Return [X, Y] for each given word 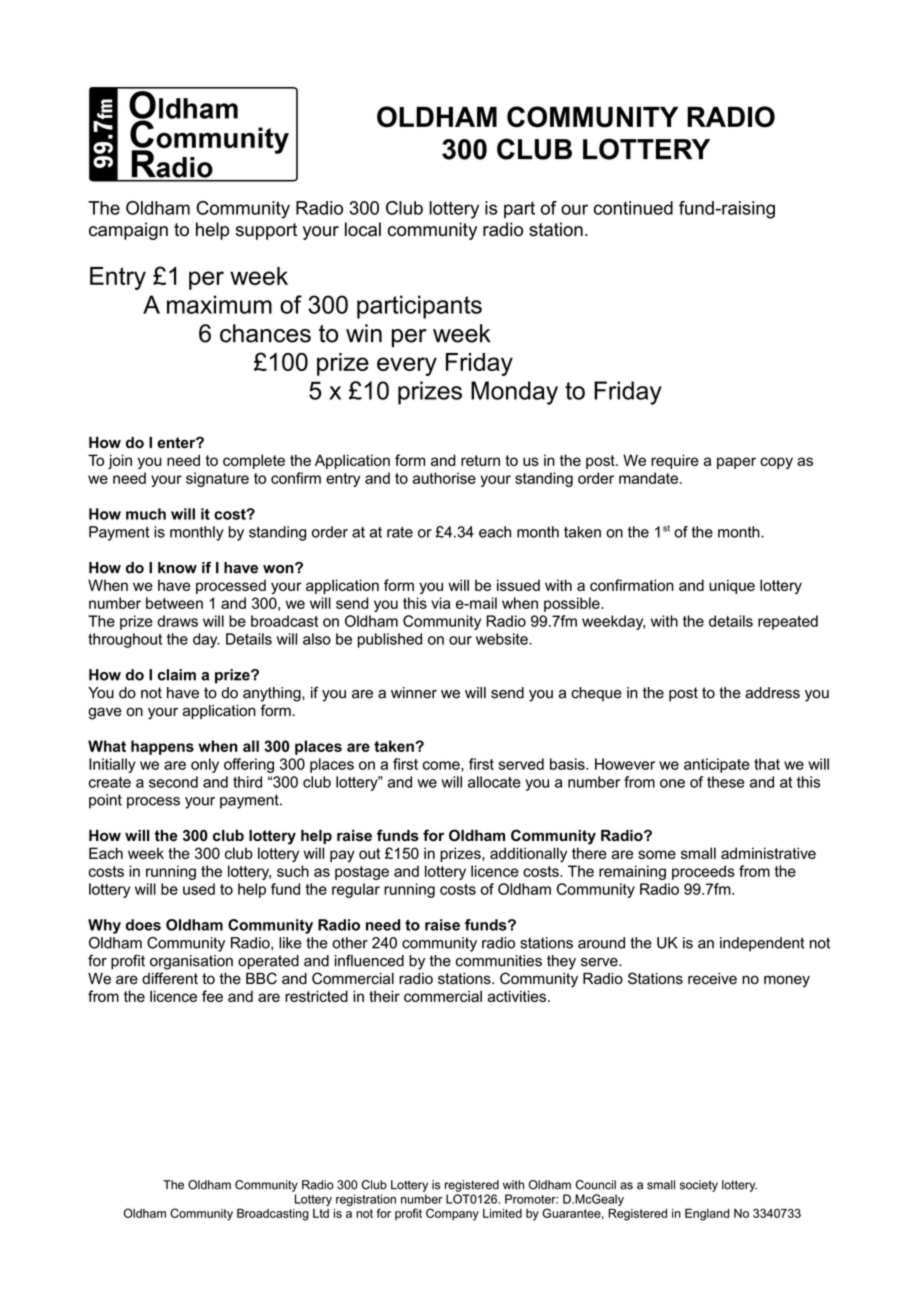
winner [414, 693]
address [772, 693]
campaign [128, 231]
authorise [444, 478]
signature [217, 479]
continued [633, 208]
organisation [191, 962]
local [363, 229]
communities [499, 961]
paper [736, 463]
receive [712, 979]
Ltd [321, 1213]
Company [452, 1214]
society [699, 1186]
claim [177, 675]
